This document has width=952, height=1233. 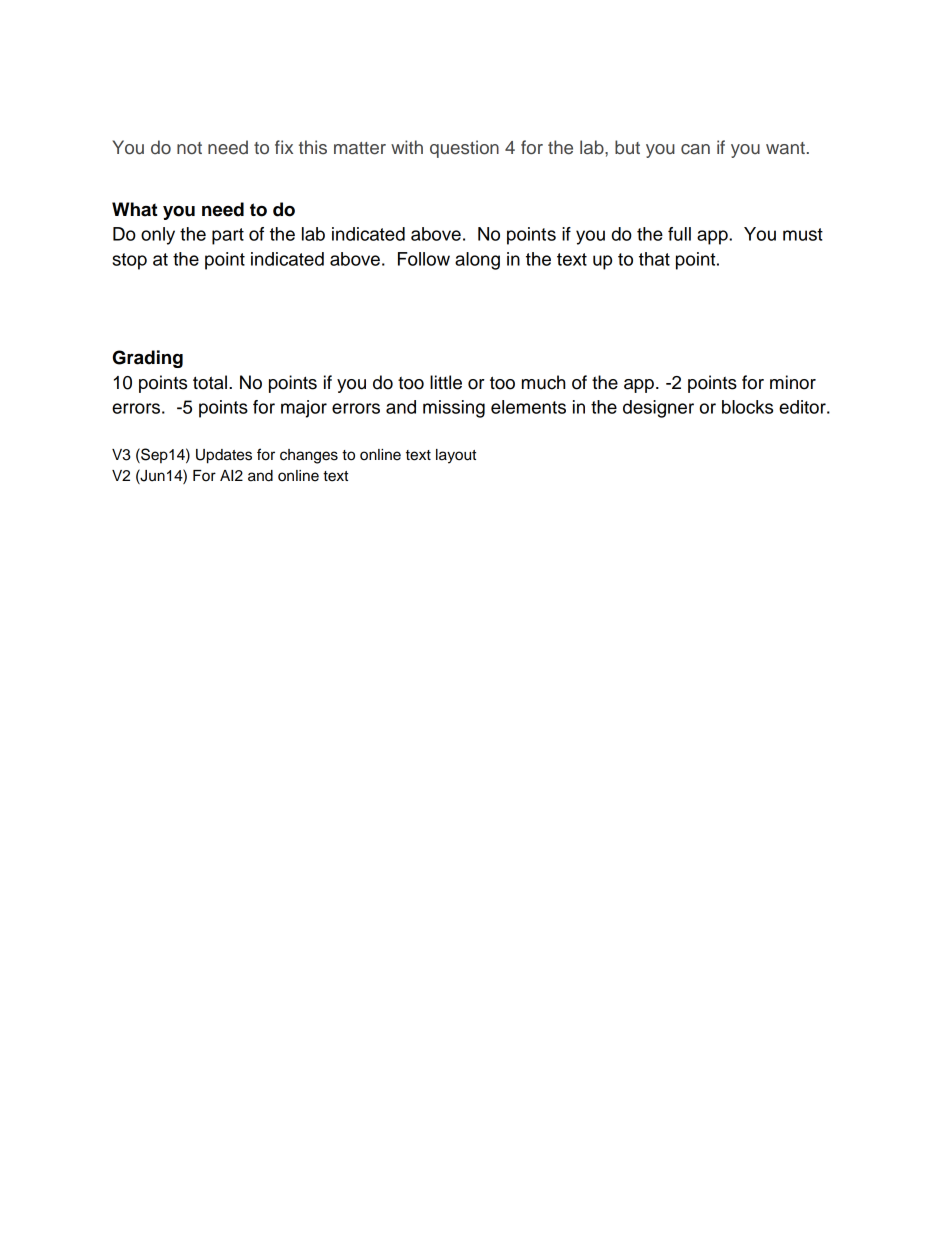 What do you see at coordinates (228, 236) in the document?
I see `part` at bounding box center [228, 236].
